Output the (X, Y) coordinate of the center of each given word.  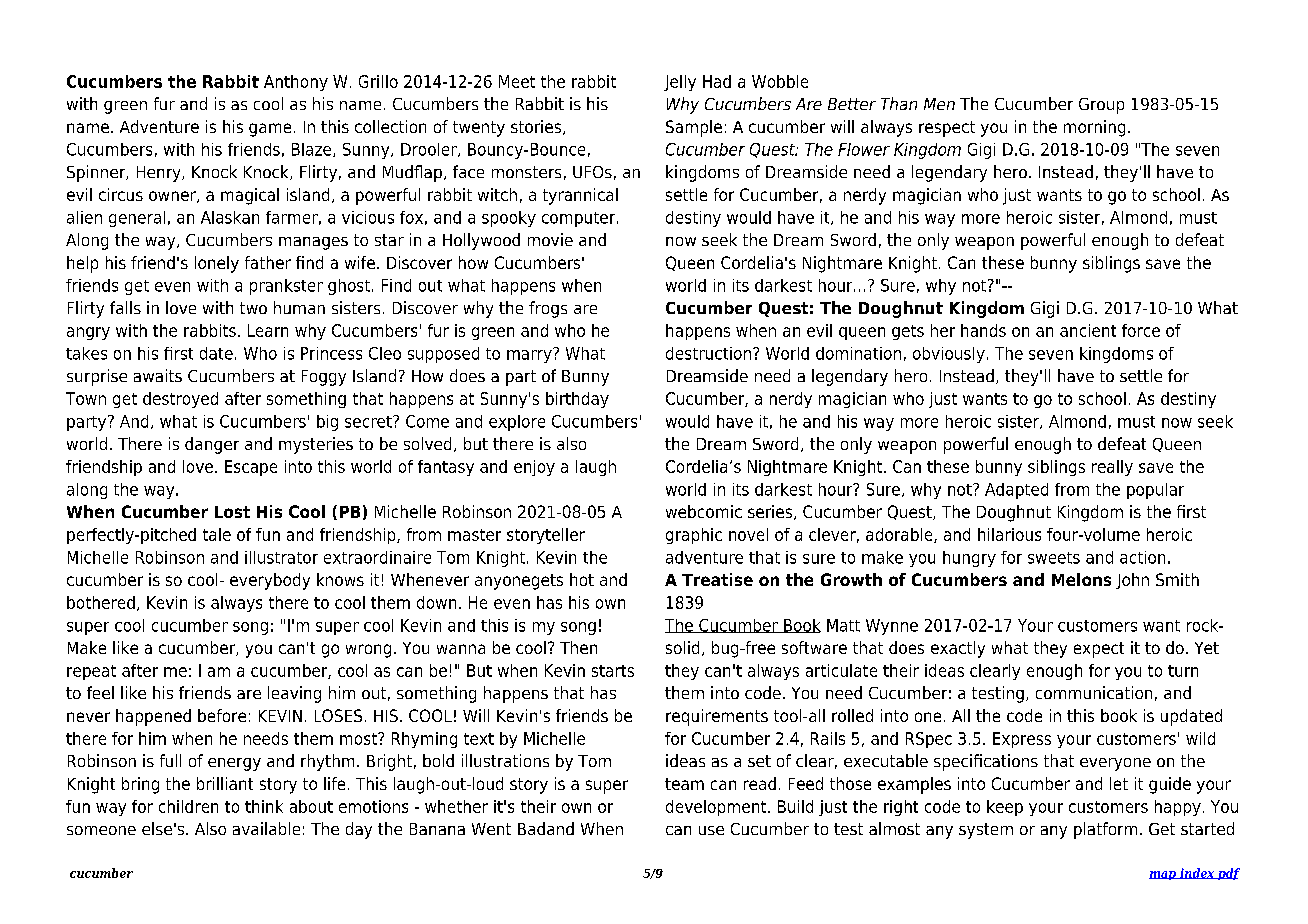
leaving (294, 694)
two (253, 308)
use (711, 830)
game (270, 130)
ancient (1088, 330)
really (1112, 468)
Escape (251, 468)
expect (1099, 650)
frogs (548, 309)
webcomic (704, 511)
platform (1105, 830)
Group (1101, 106)
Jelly (680, 83)
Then (578, 647)
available (266, 828)
